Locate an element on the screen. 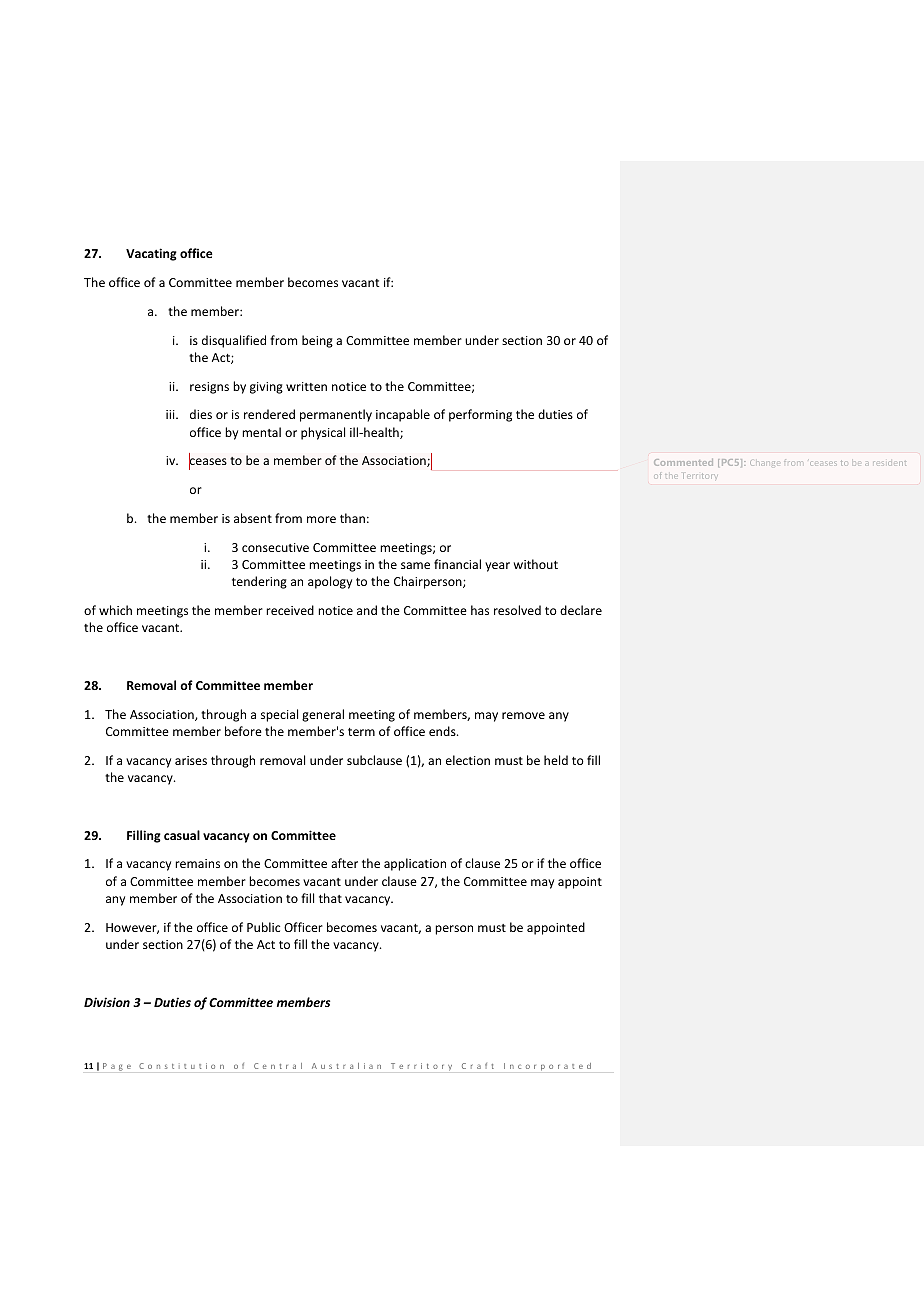 The height and width of the screenshot is (1308, 924). being is located at coordinates (317, 341).
